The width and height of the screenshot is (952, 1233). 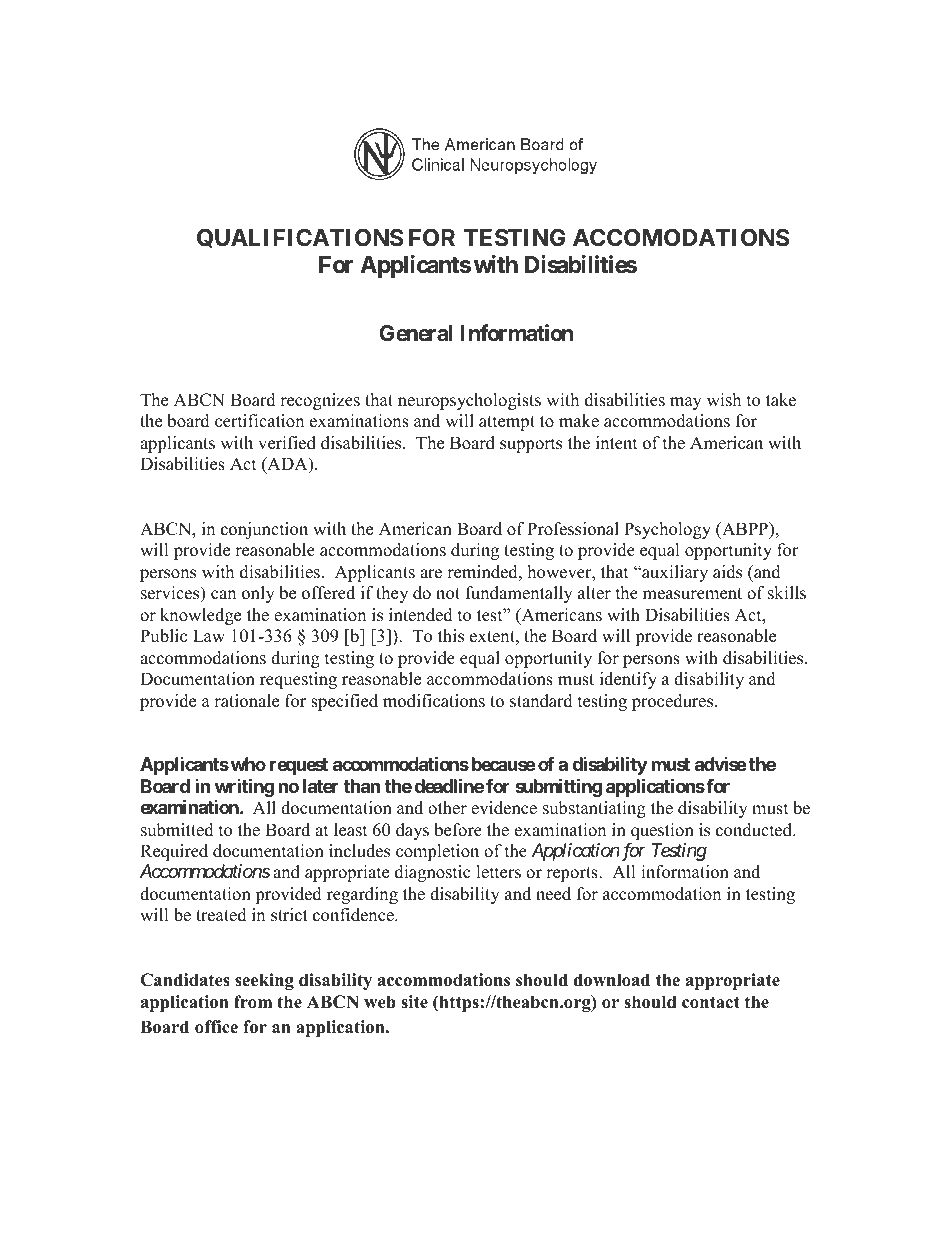 What do you see at coordinates (724, 400) in the screenshot?
I see `wish` at bounding box center [724, 400].
